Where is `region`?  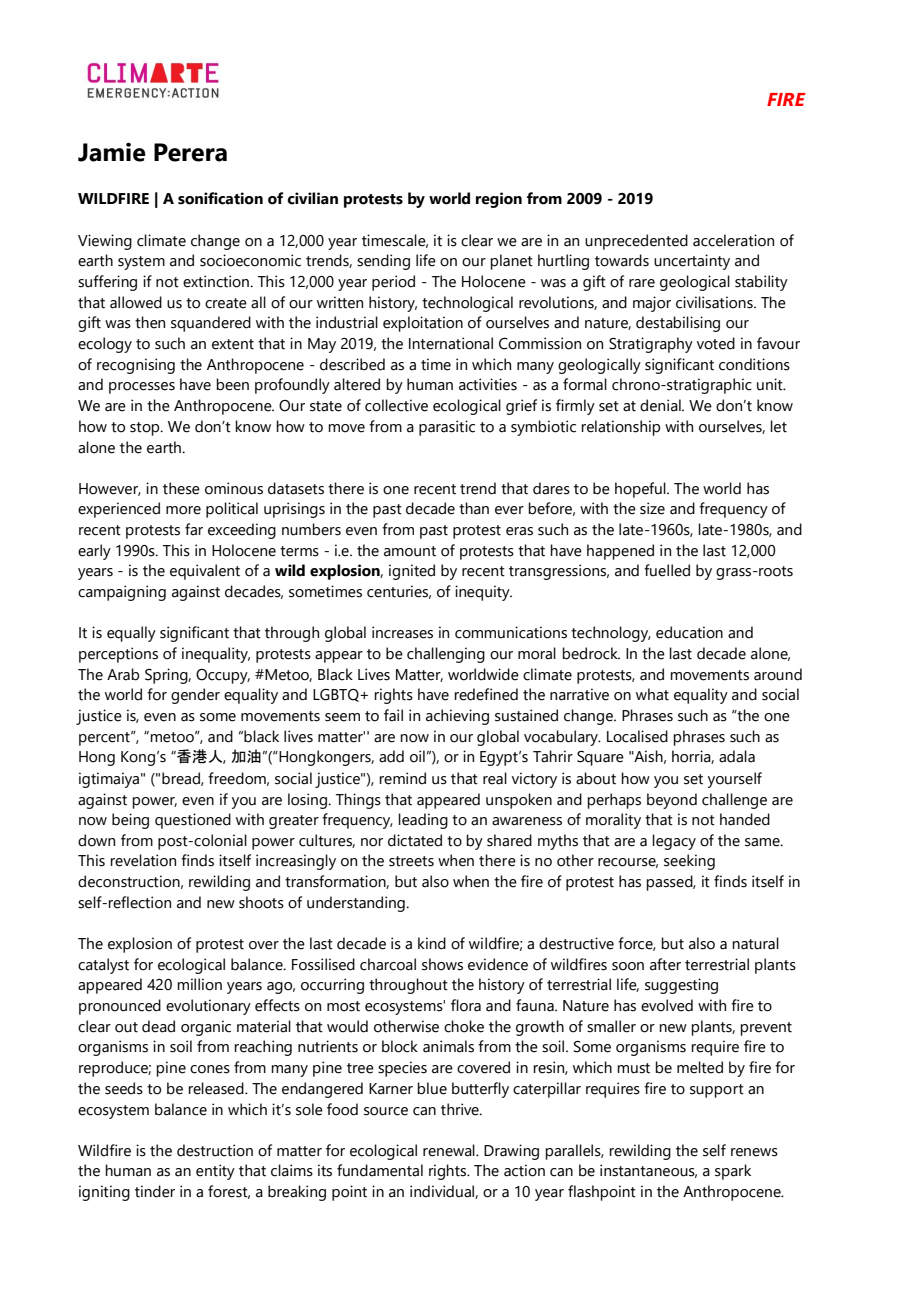
region is located at coordinates (499, 200).
